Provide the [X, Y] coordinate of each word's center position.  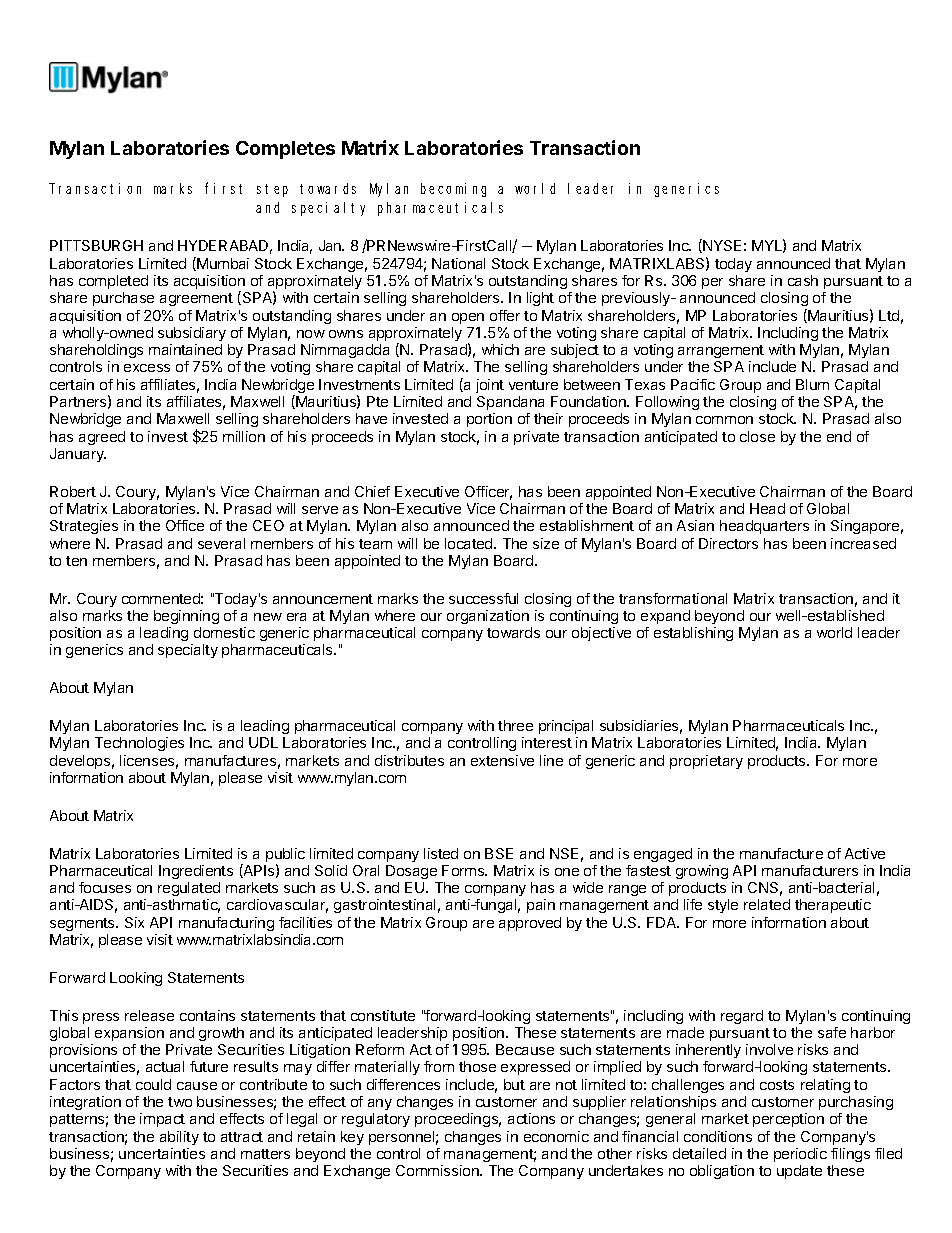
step [272, 190]
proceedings [458, 1120]
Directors [728, 543]
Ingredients [196, 872]
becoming [453, 190]
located [470, 543]
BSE [499, 853]
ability [179, 1138]
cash [803, 280]
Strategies [84, 527]
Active [865, 853]
